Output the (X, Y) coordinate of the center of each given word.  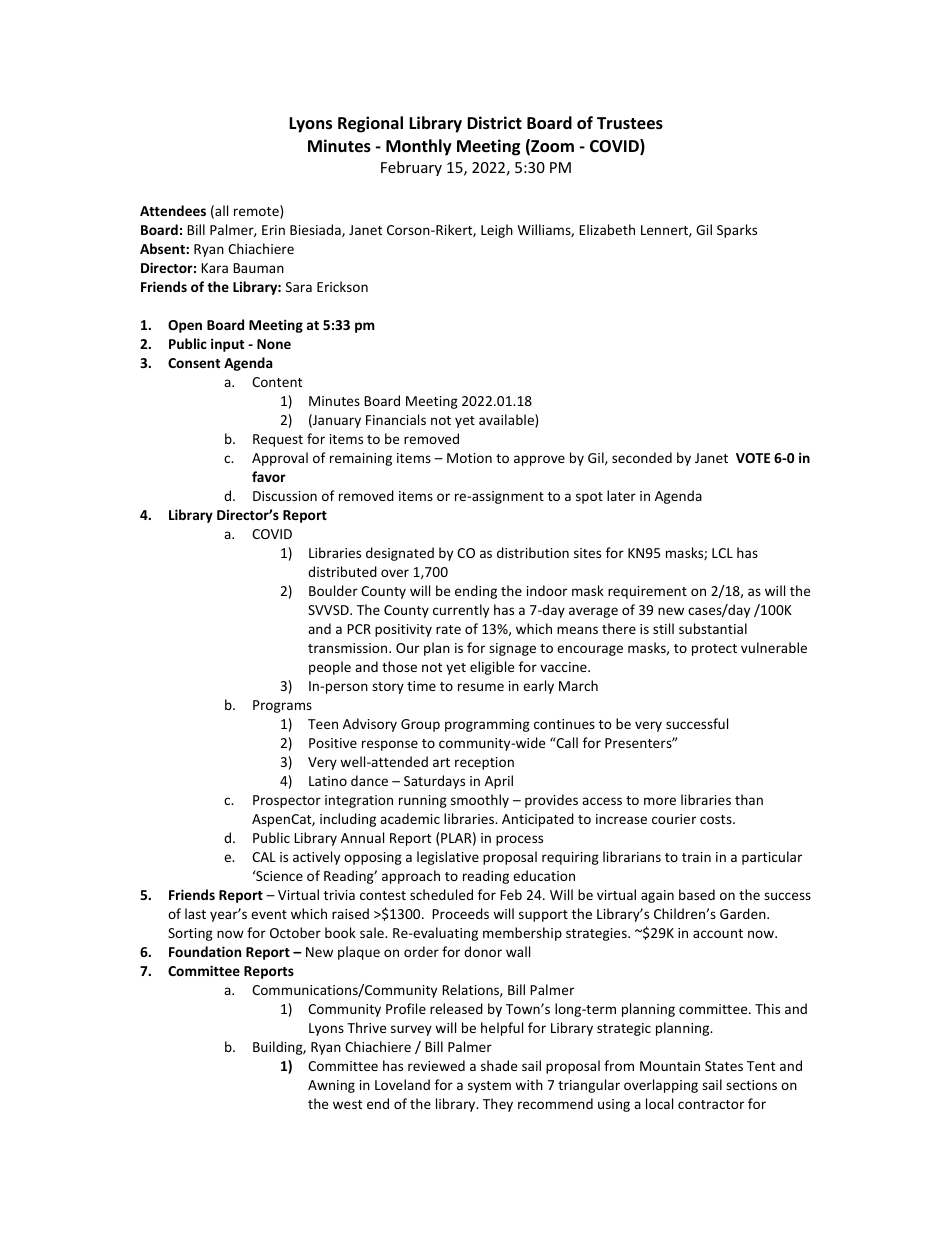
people (330, 668)
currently (461, 611)
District (494, 123)
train (696, 857)
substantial (713, 628)
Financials (396, 419)
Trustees (630, 123)
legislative (448, 858)
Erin (273, 230)
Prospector (287, 801)
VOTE (753, 458)
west (347, 1104)
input (227, 345)
